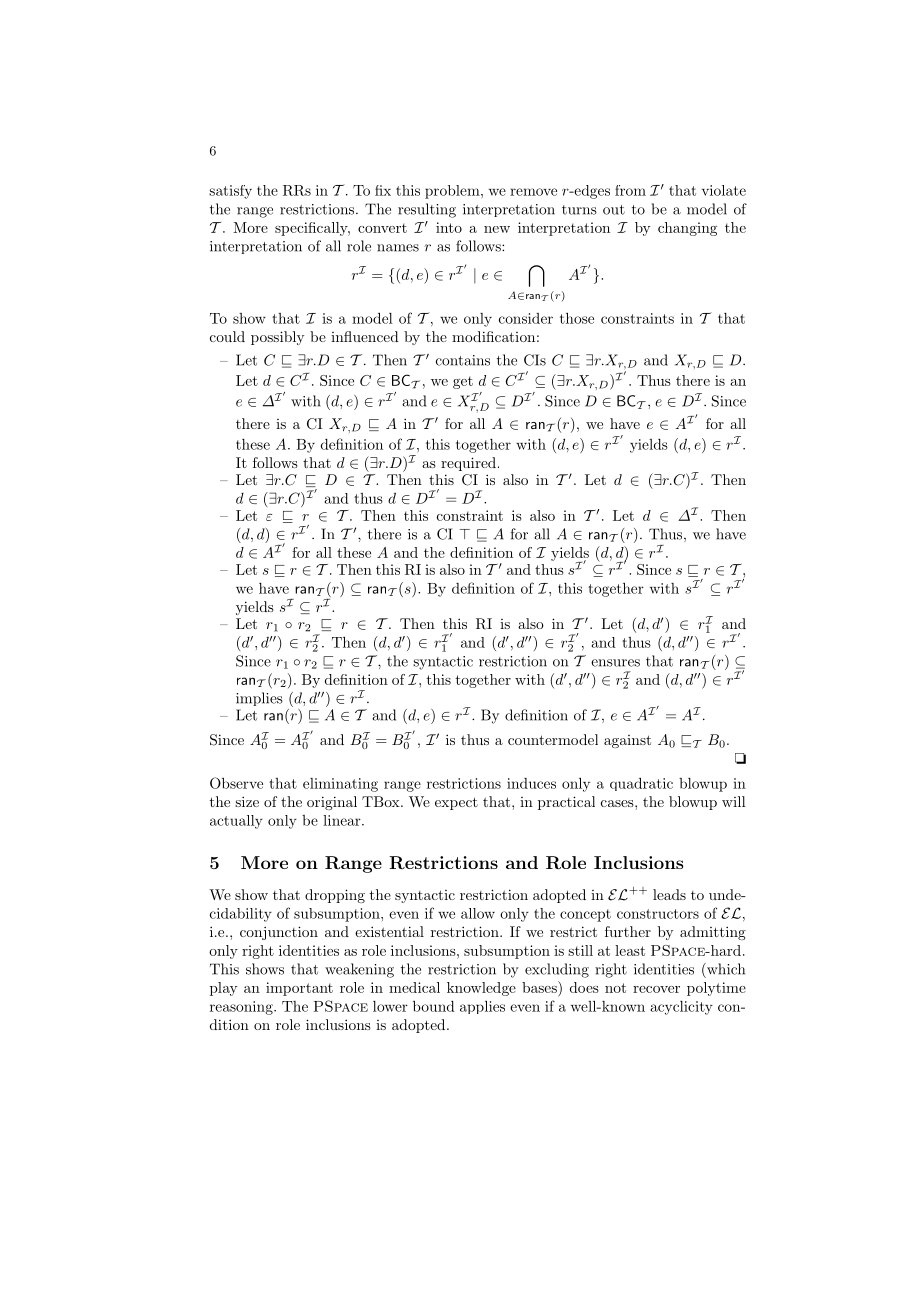 This document has height=1308, width=924. What do you see at coordinates (277, 338) in the document?
I see `possibly` at bounding box center [277, 338].
